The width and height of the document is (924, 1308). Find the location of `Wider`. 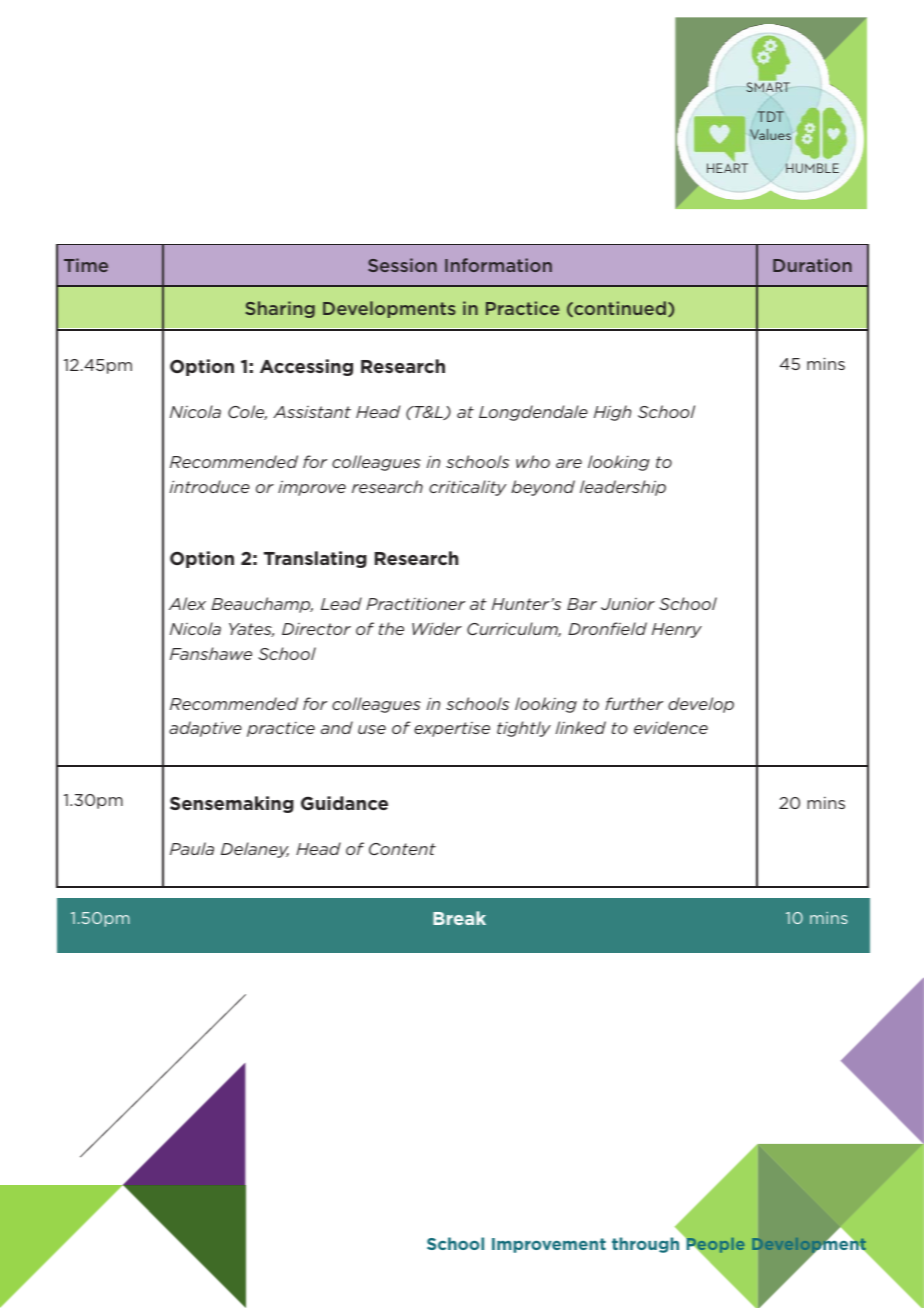

Wider is located at coordinates (437, 628).
